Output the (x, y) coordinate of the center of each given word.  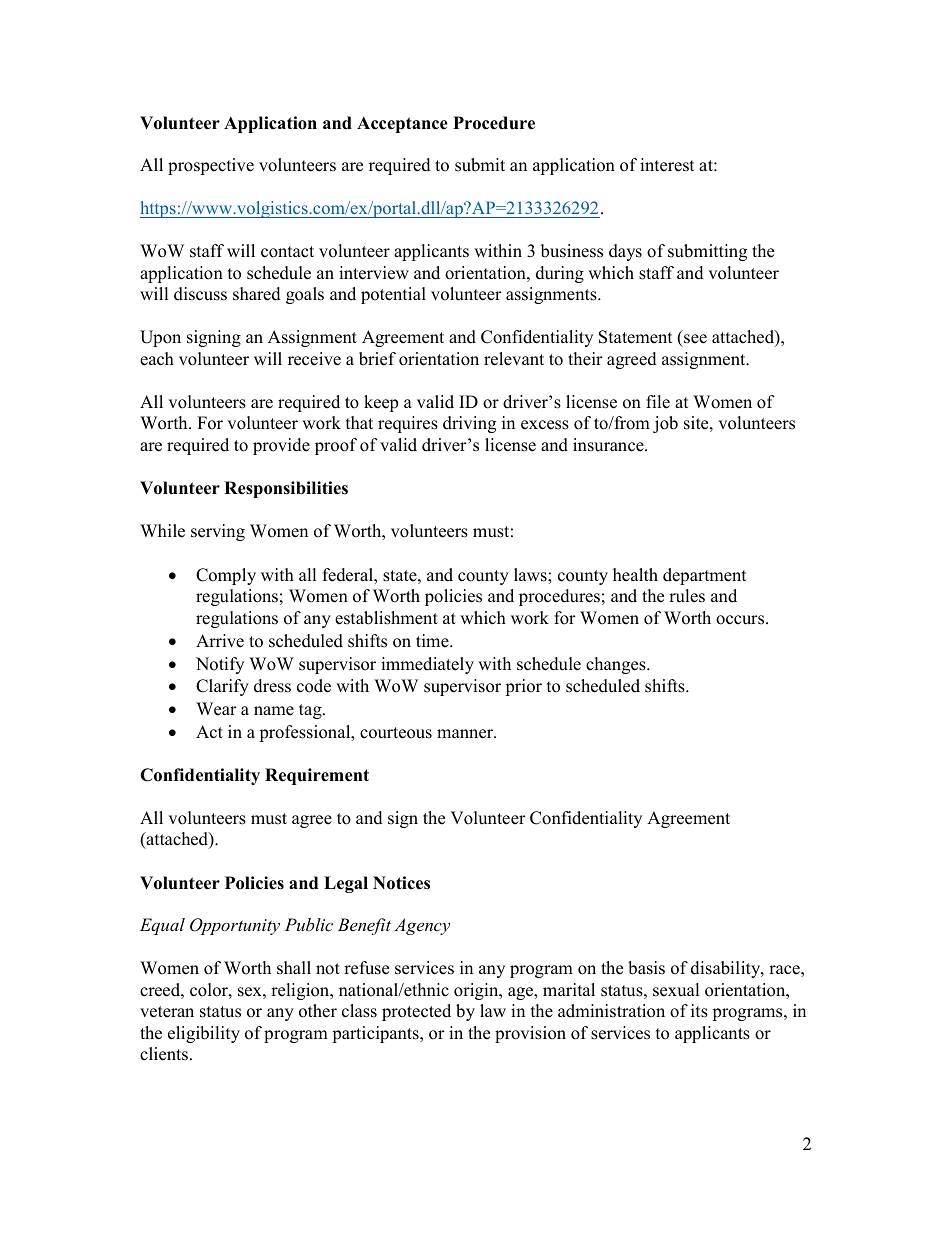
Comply (226, 576)
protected (416, 1012)
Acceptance (402, 124)
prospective (211, 166)
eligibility (204, 1034)
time (433, 641)
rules (687, 596)
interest (667, 165)
